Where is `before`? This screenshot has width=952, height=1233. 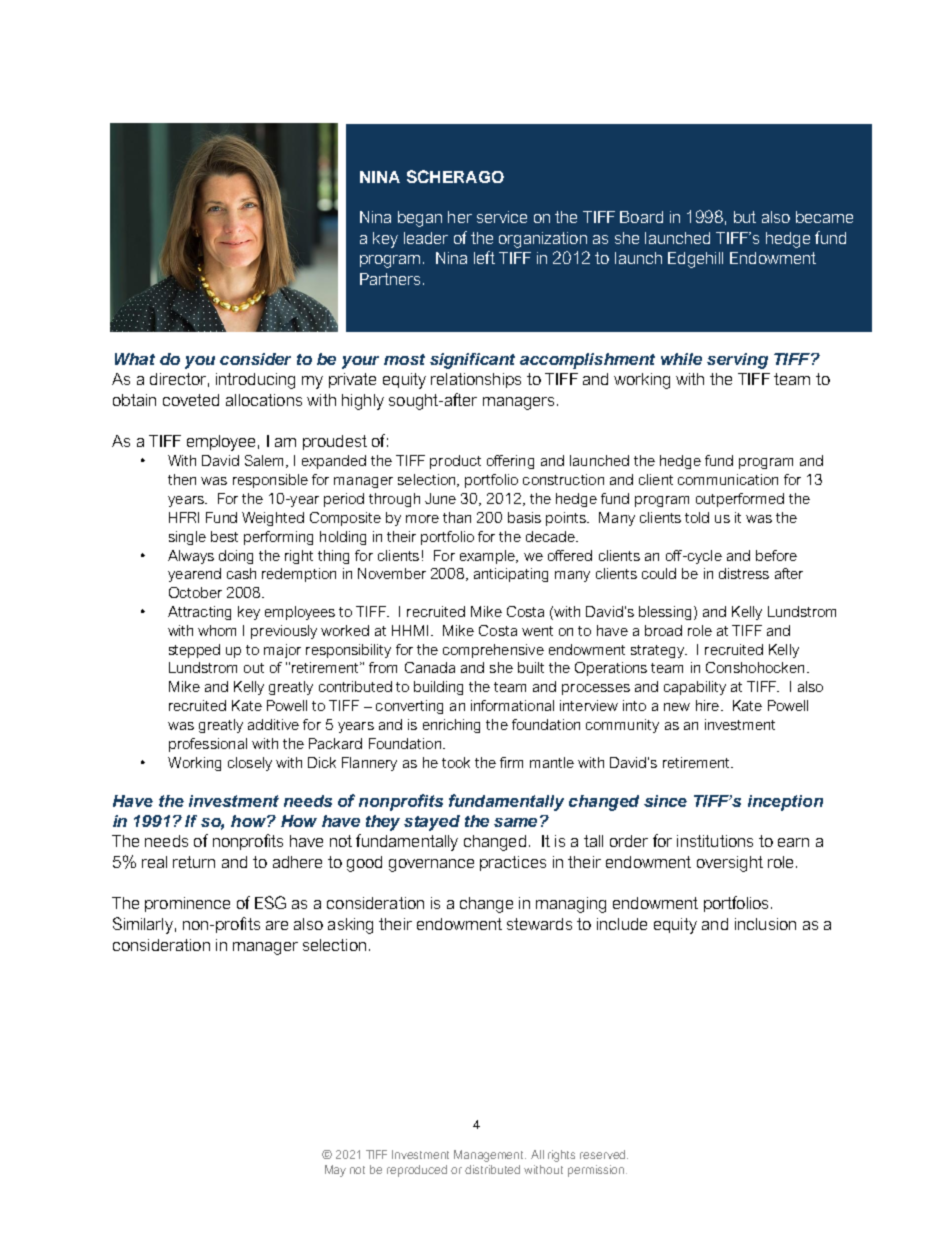 before is located at coordinates (776, 555).
